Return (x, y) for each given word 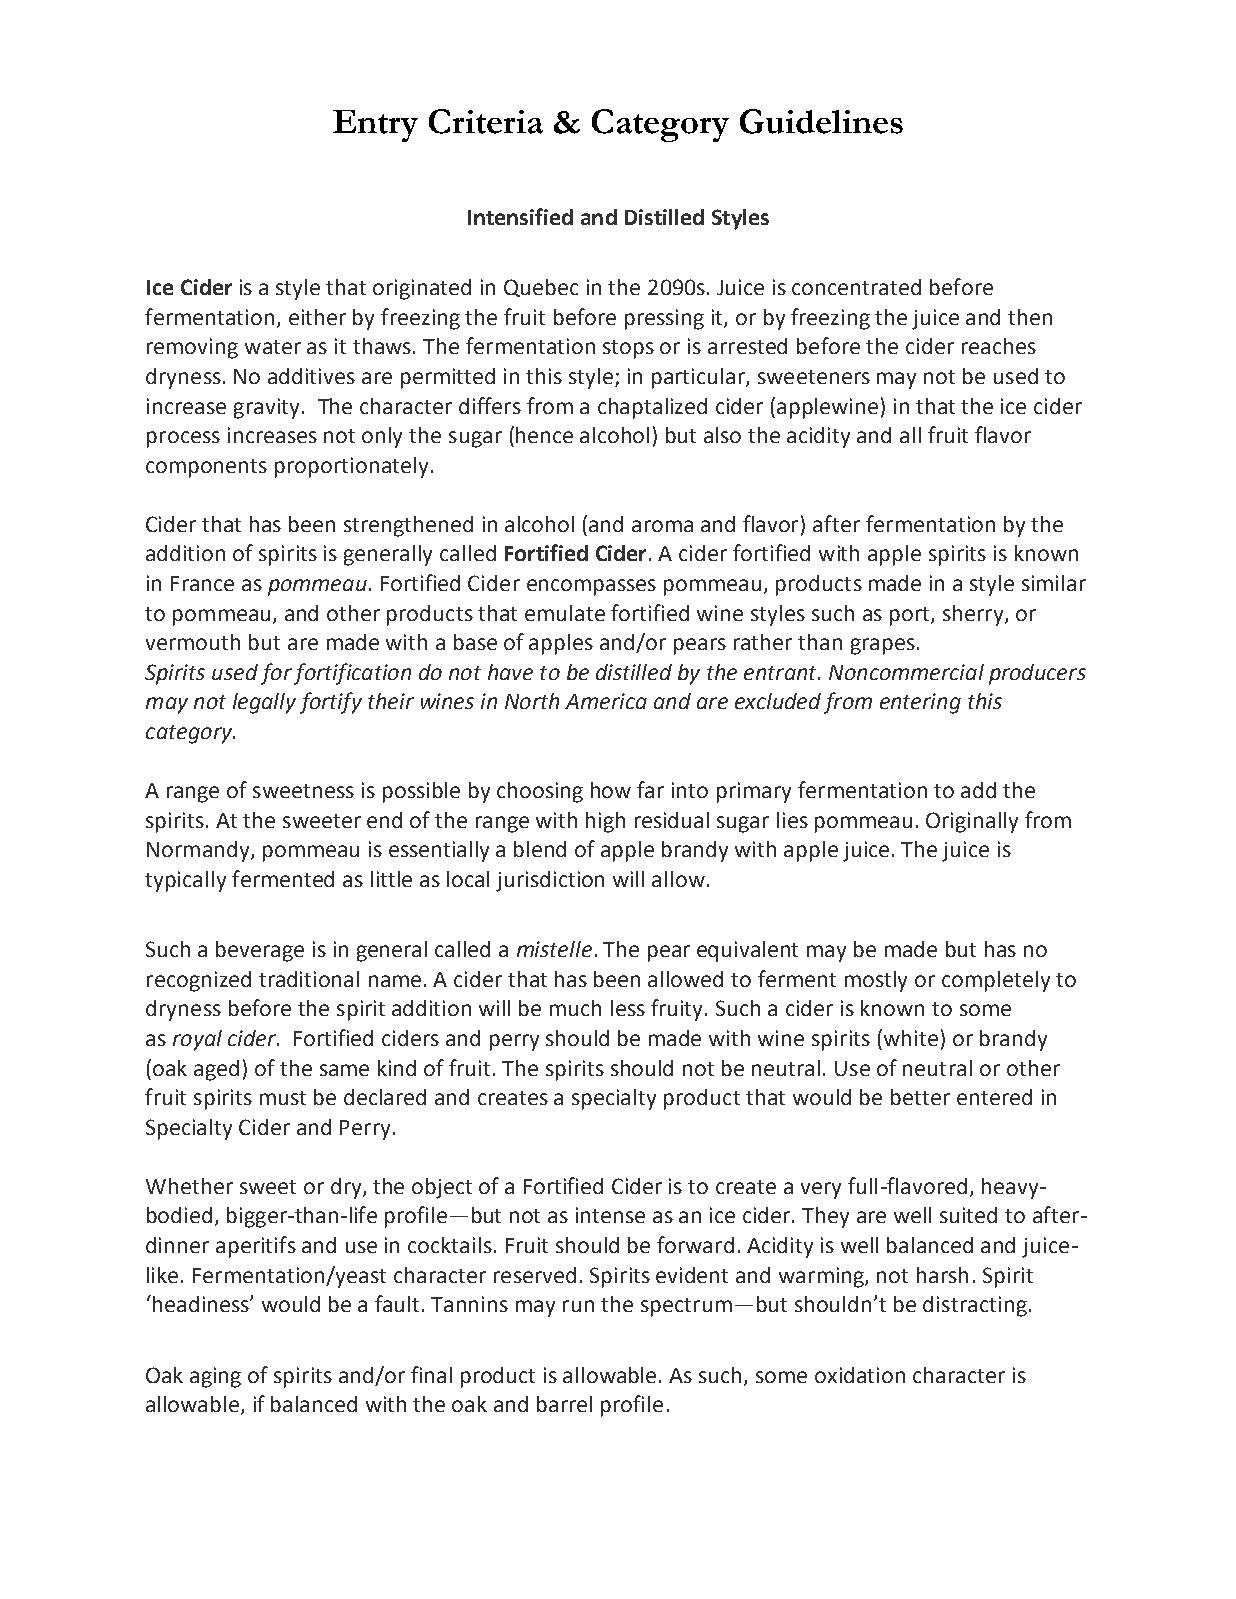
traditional (309, 979)
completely (996, 981)
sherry (974, 615)
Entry (375, 126)
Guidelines (821, 121)
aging (215, 1377)
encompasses (591, 587)
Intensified (520, 216)
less (628, 1008)
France (202, 583)
